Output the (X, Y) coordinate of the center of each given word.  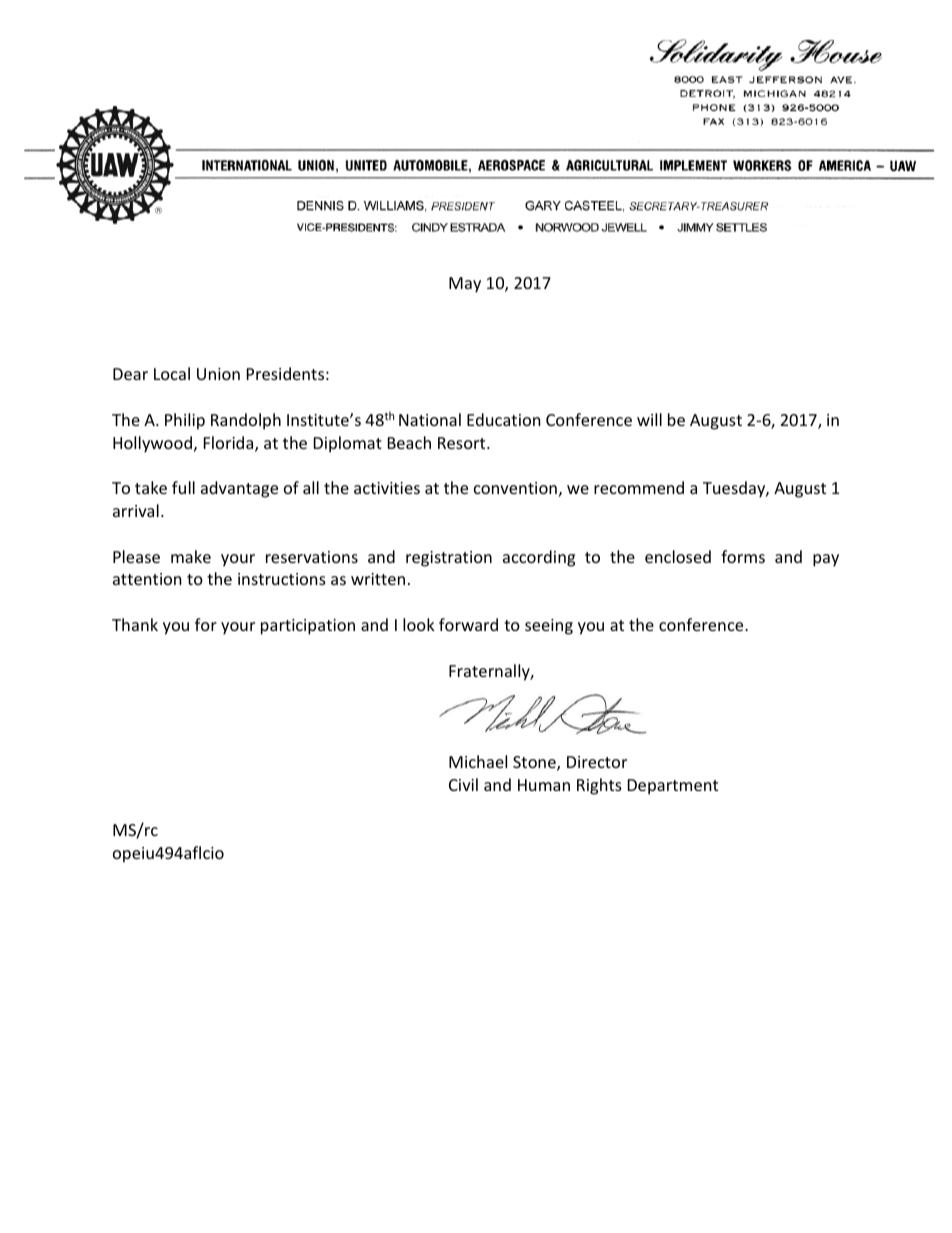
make (191, 556)
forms (743, 556)
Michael (478, 761)
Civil (463, 784)
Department (673, 787)
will (649, 419)
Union (218, 374)
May (465, 285)
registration (449, 559)
